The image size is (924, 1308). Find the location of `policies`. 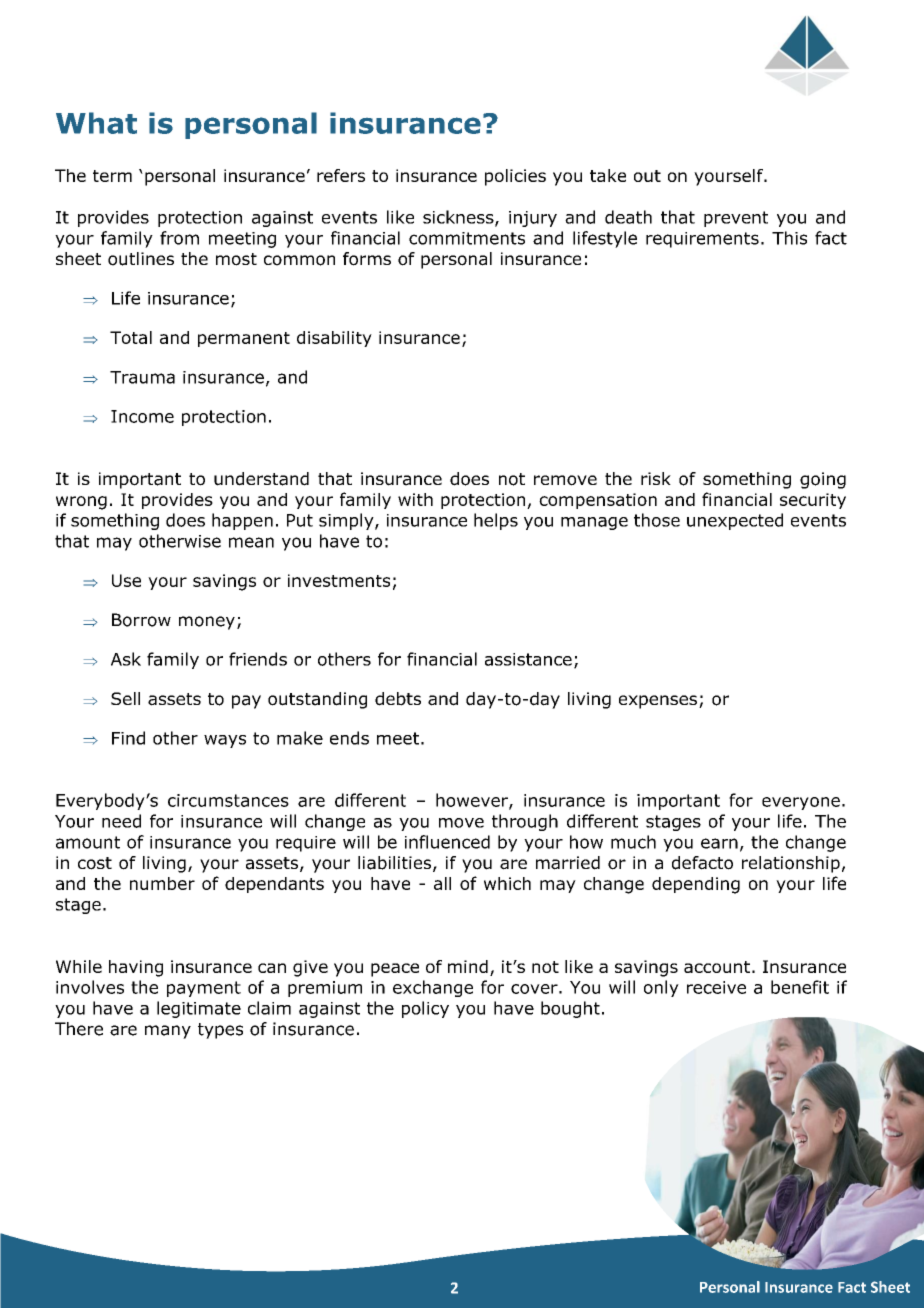

policies is located at coordinates (515, 177).
